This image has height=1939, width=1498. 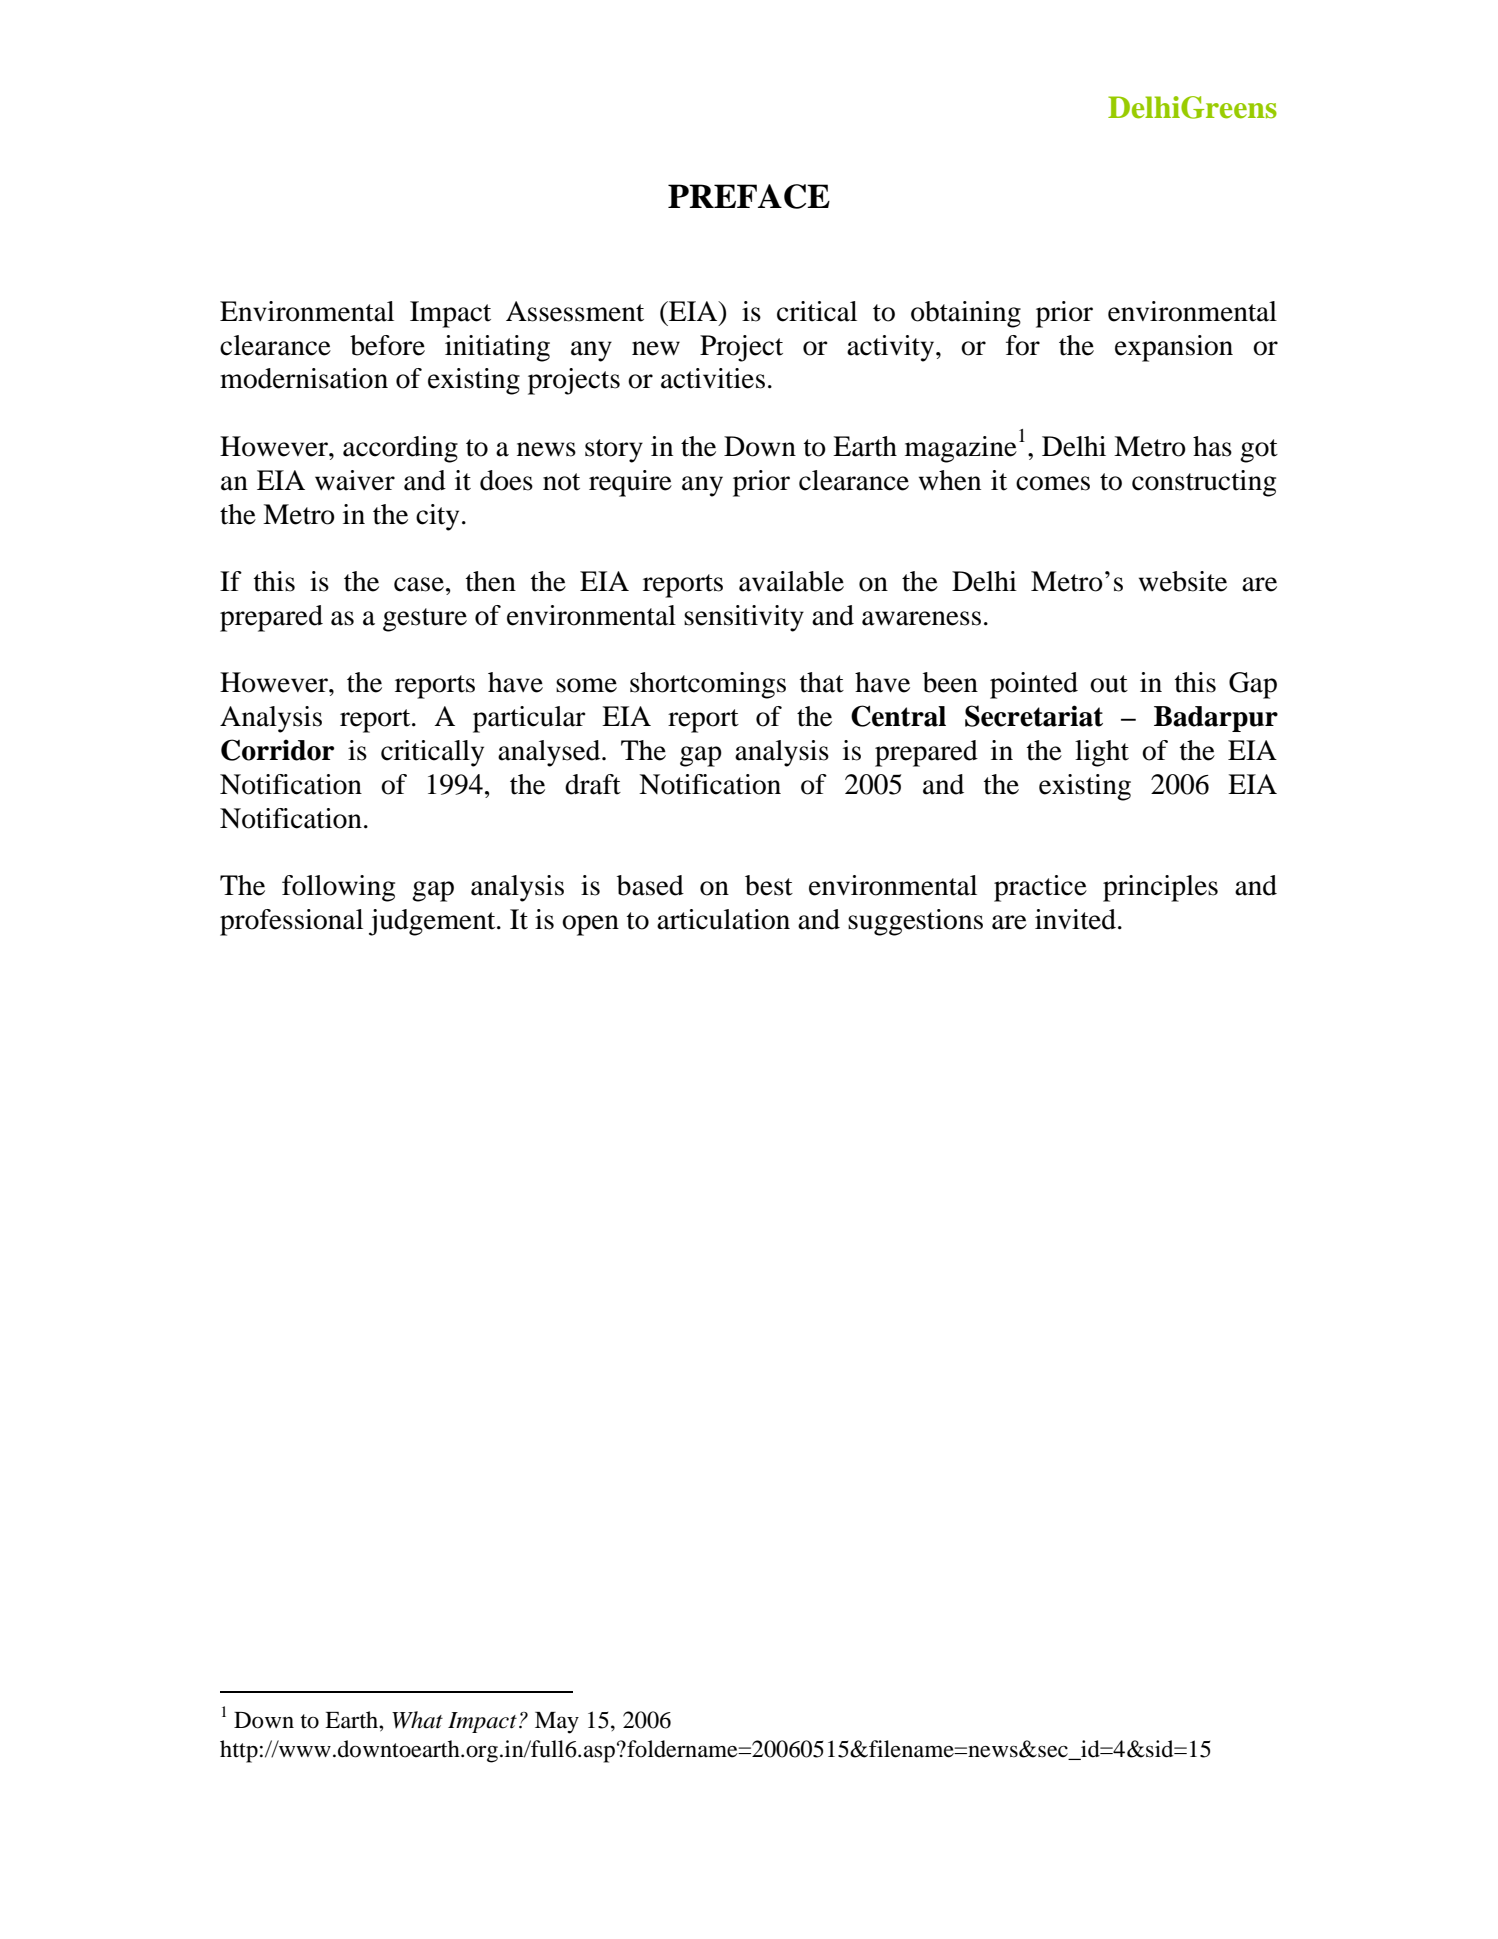 I want to click on May, so click(x=557, y=1723).
